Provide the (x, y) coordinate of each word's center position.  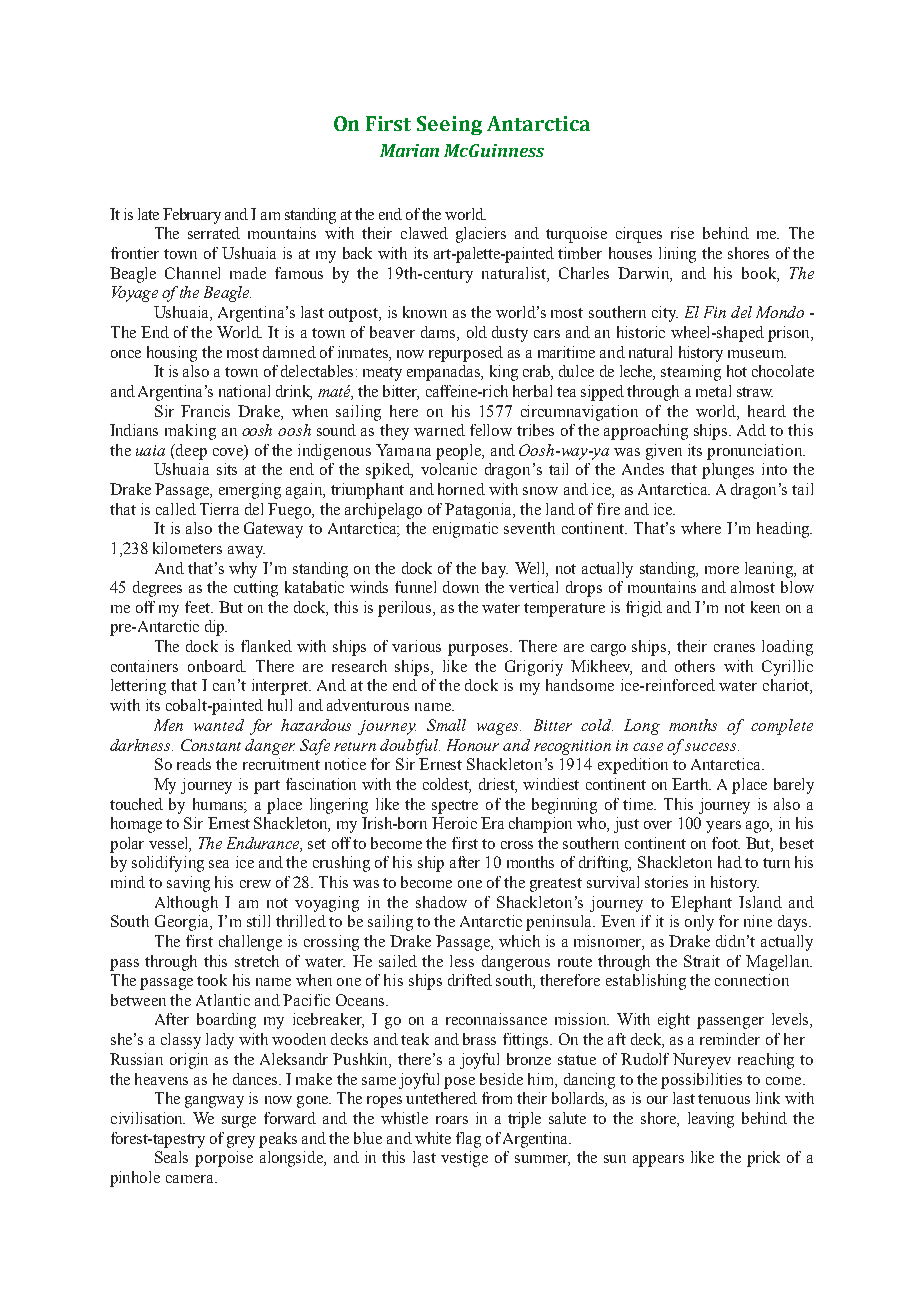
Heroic (454, 823)
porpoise (224, 1159)
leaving (711, 1120)
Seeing (449, 125)
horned (461, 489)
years (723, 827)
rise (682, 233)
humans (219, 804)
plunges (728, 471)
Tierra (219, 509)
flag (468, 1140)
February (192, 216)
